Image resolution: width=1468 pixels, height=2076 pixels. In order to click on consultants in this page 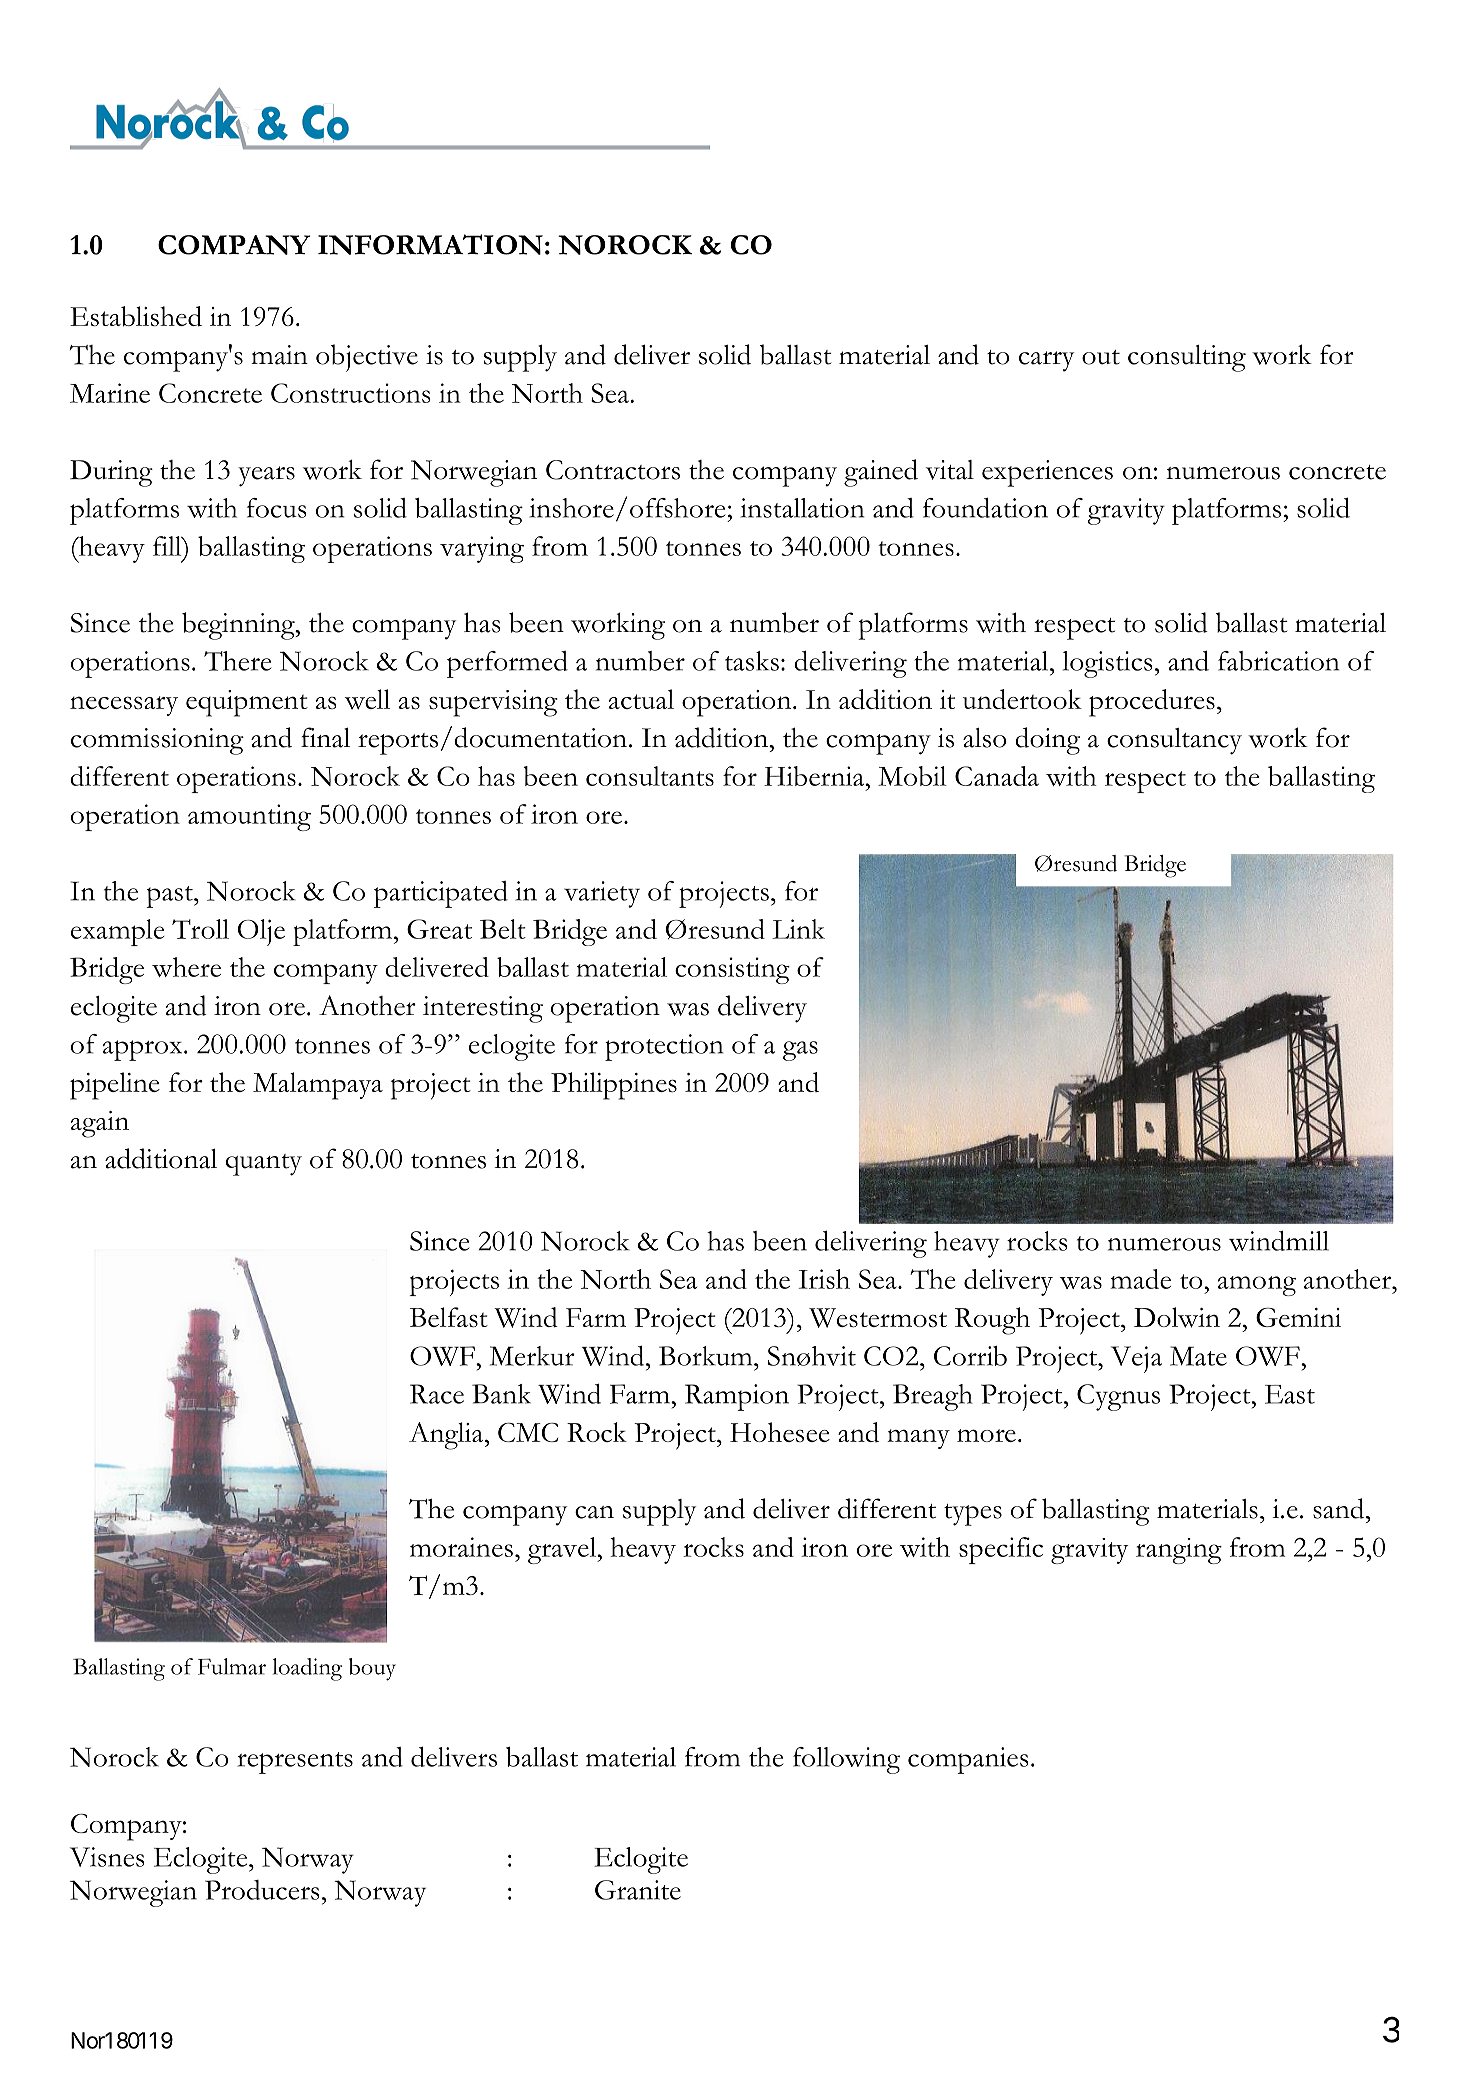, I will do `click(650, 776)`.
